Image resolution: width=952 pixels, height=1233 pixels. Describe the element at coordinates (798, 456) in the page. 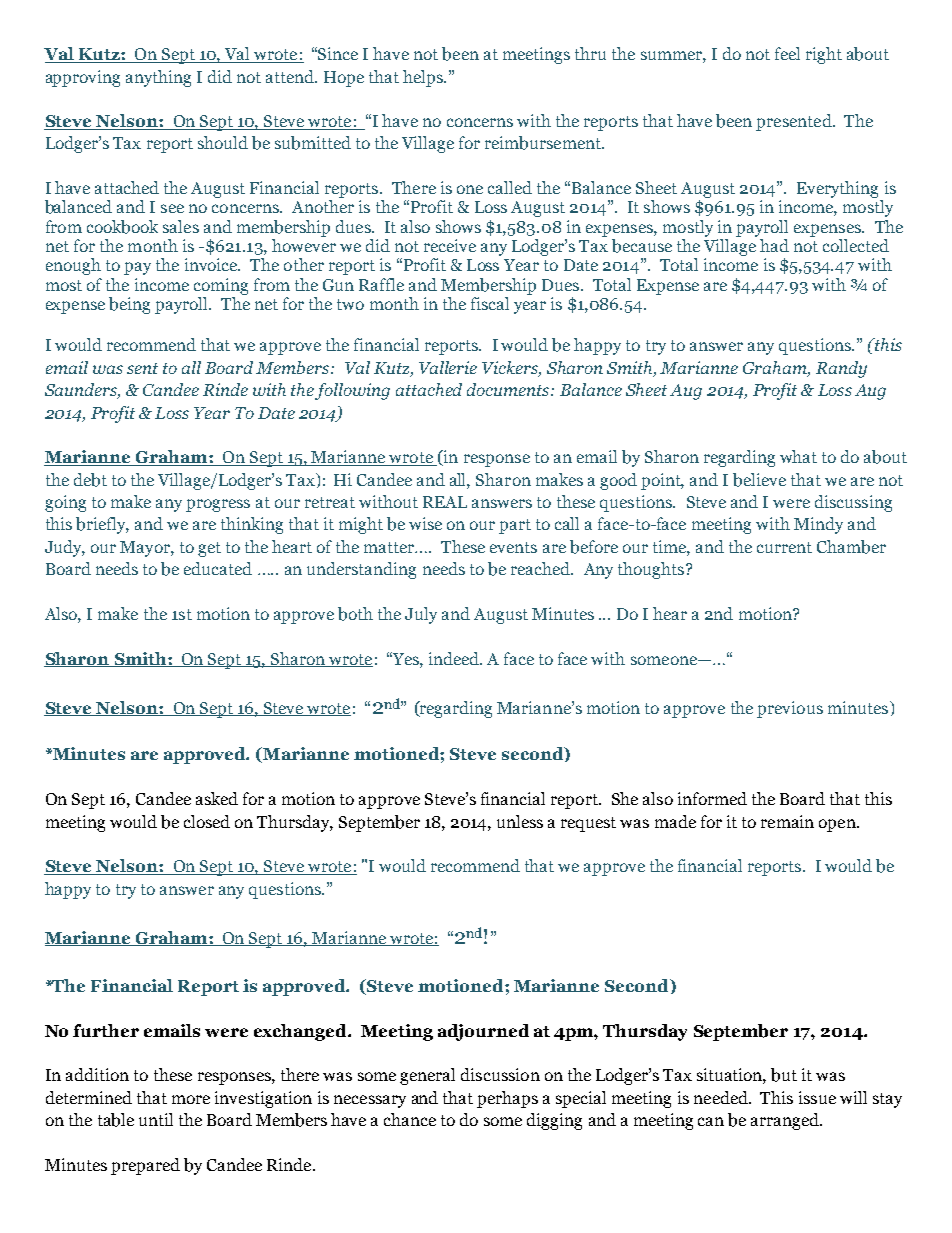

I see `what` at that location.
